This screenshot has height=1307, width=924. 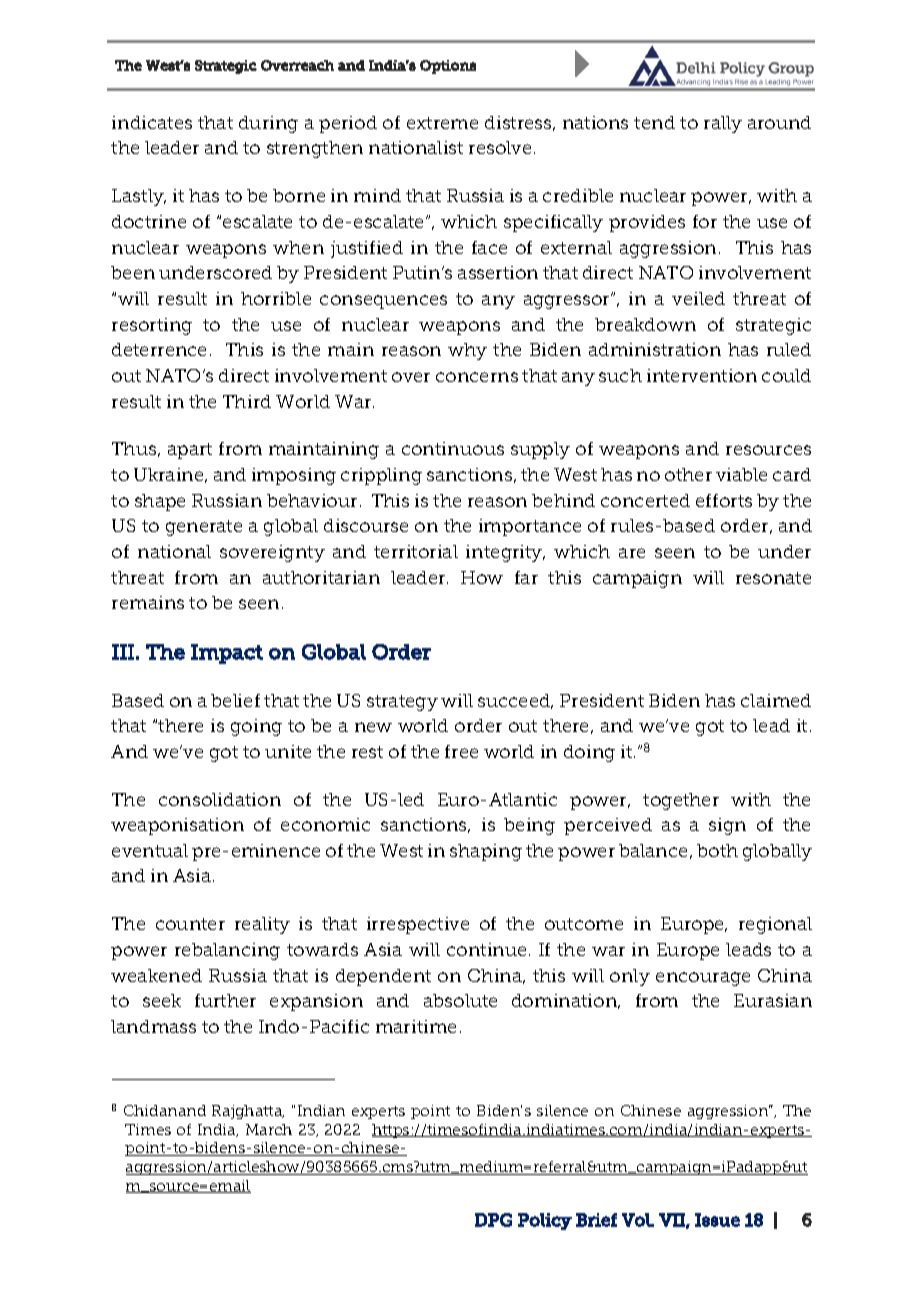 I want to click on claimed, so click(x=776, y=700).
